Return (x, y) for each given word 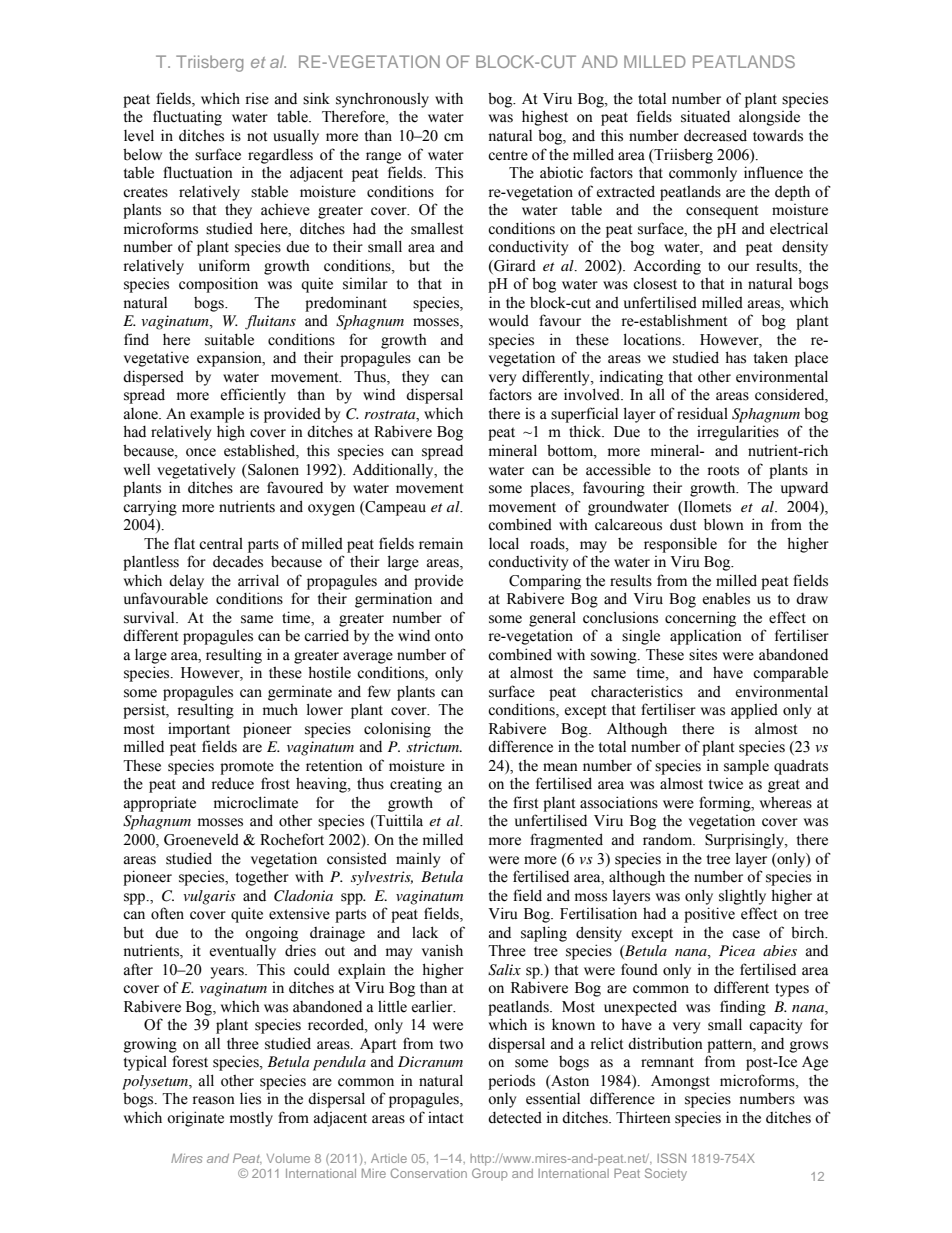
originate (195, 1119)
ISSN (671, 1158)
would (509, 320)
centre (508, 155)
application (706, 637)
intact (445, 1118)
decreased (715, 135)
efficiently (253, 396)
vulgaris (209, 897)
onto (449, 636)
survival (150, 618)
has (735, 357)
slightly (742, 897)
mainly (418, 860)
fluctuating (187, 118)
